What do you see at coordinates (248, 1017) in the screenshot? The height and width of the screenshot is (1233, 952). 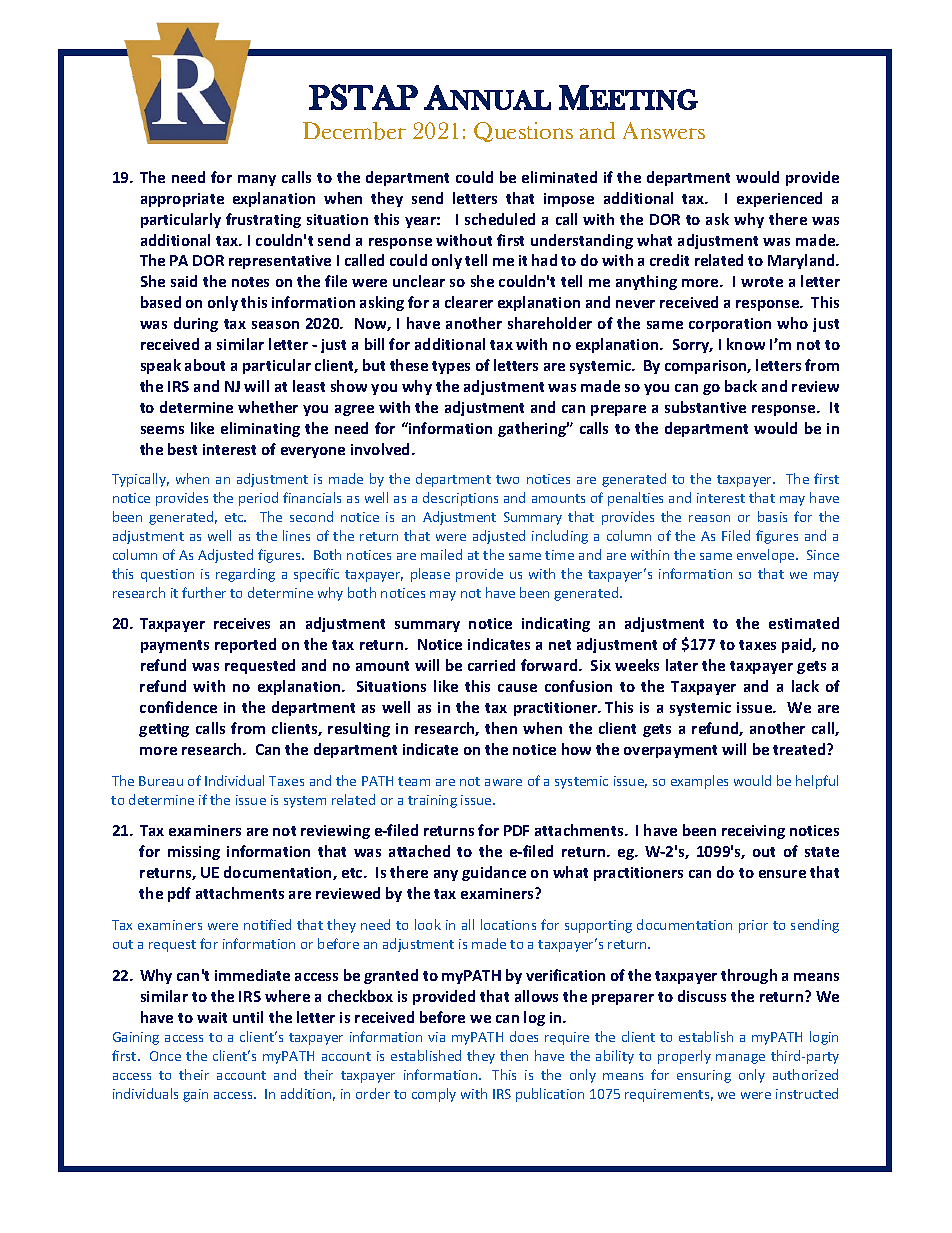 I see `until` at bounding box center [248, 1017].
